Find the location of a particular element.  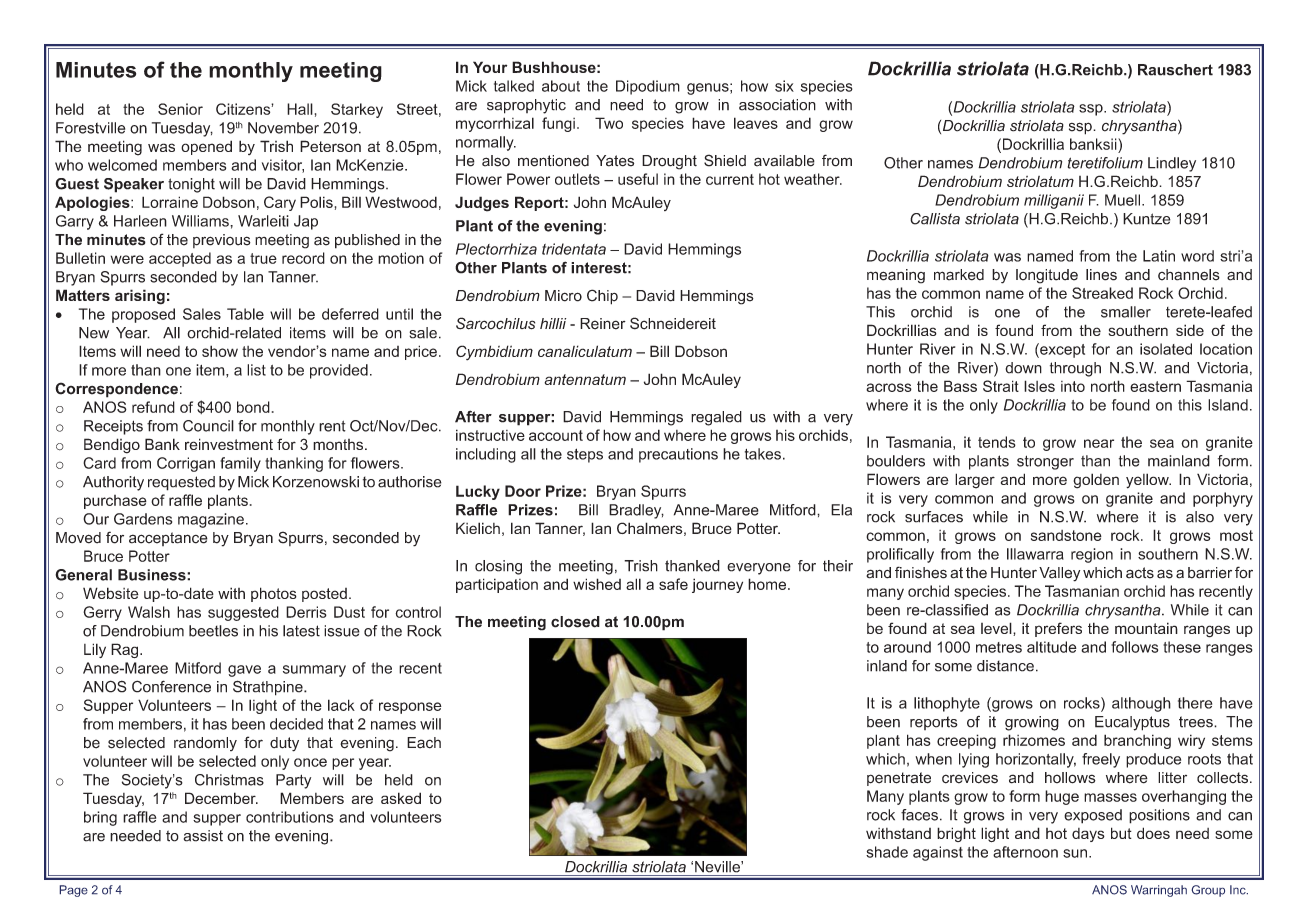

Neville is located at coordinates (718, 867).
